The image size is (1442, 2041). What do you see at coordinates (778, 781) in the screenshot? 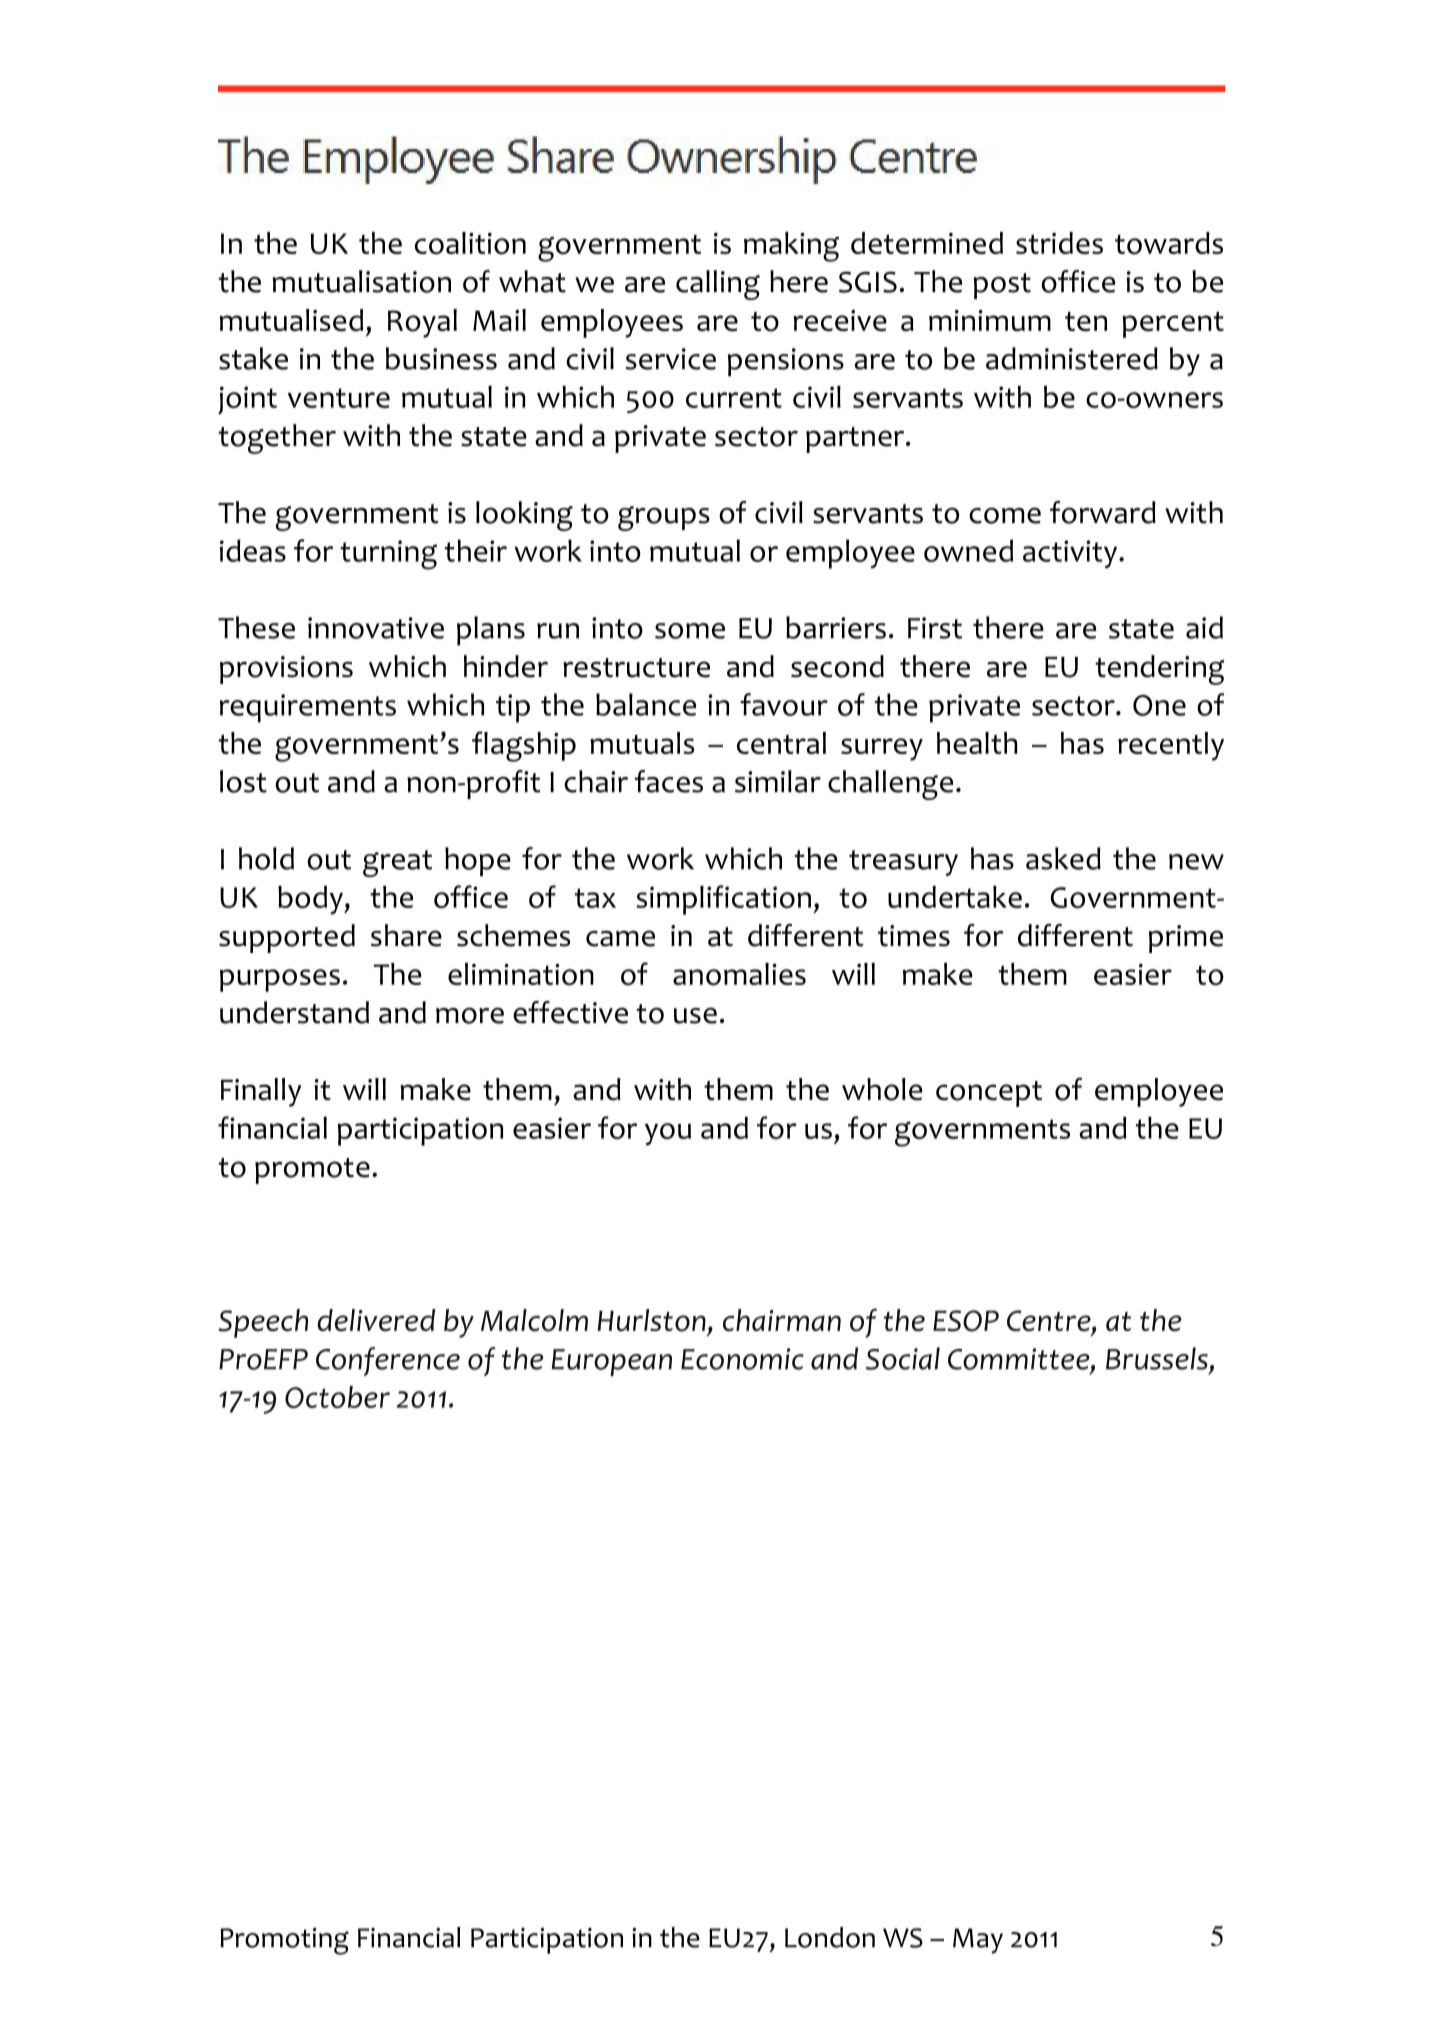
I see `similar` at bounding box center [778, 781].
